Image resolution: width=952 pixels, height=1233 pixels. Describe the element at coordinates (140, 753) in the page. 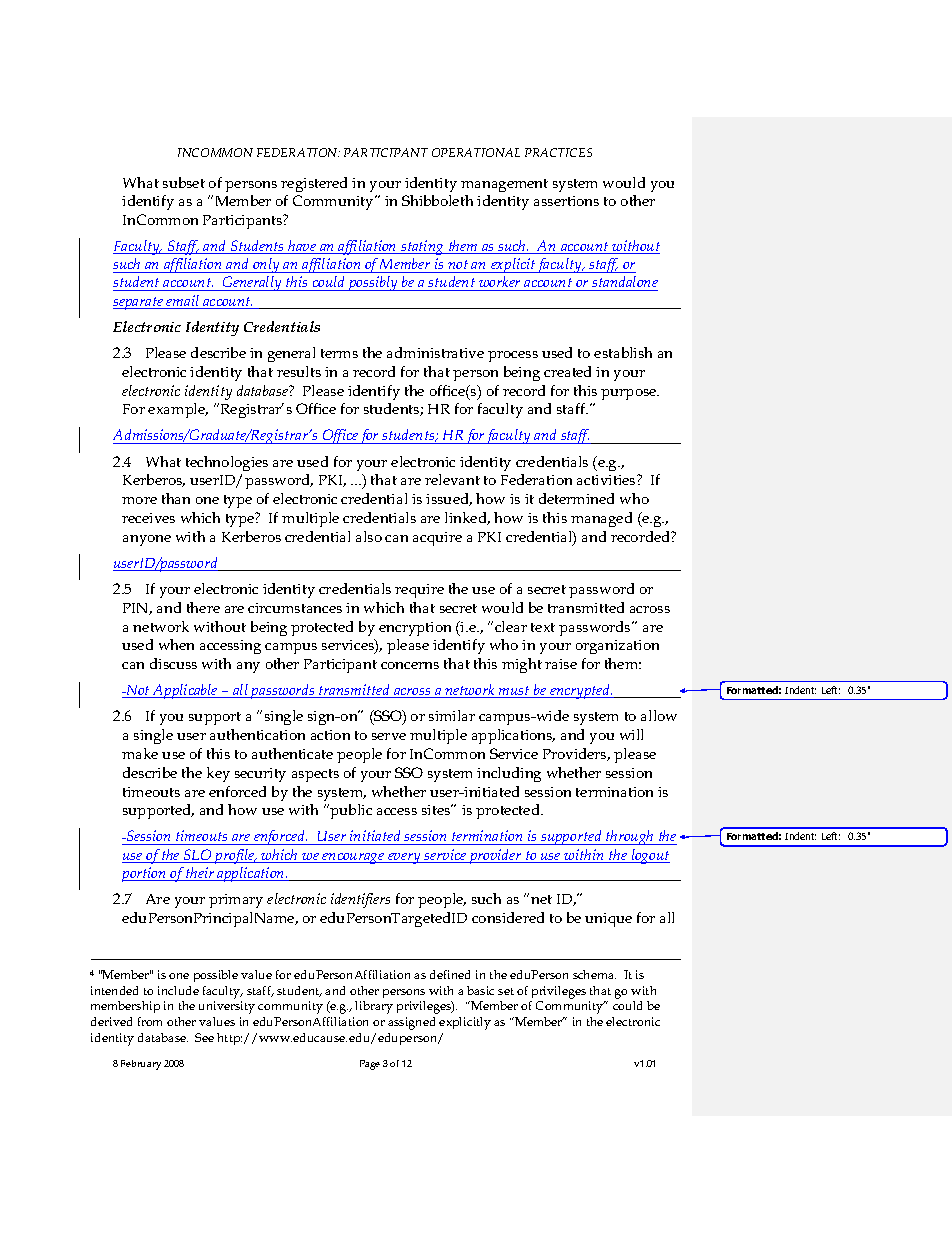

I see `make` at that location.
